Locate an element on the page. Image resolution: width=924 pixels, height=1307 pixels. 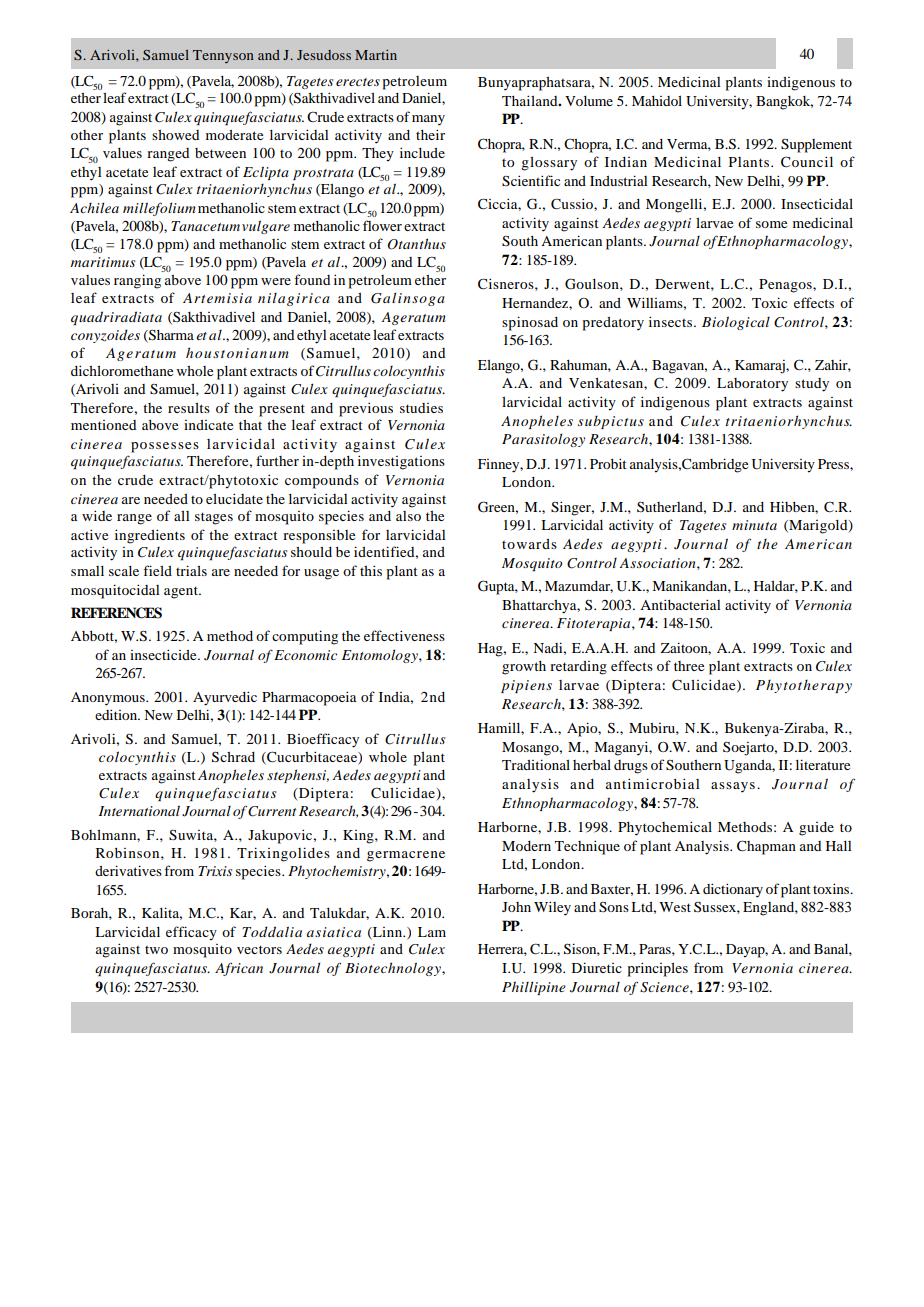
growth is located at coordinates (524, 668).
